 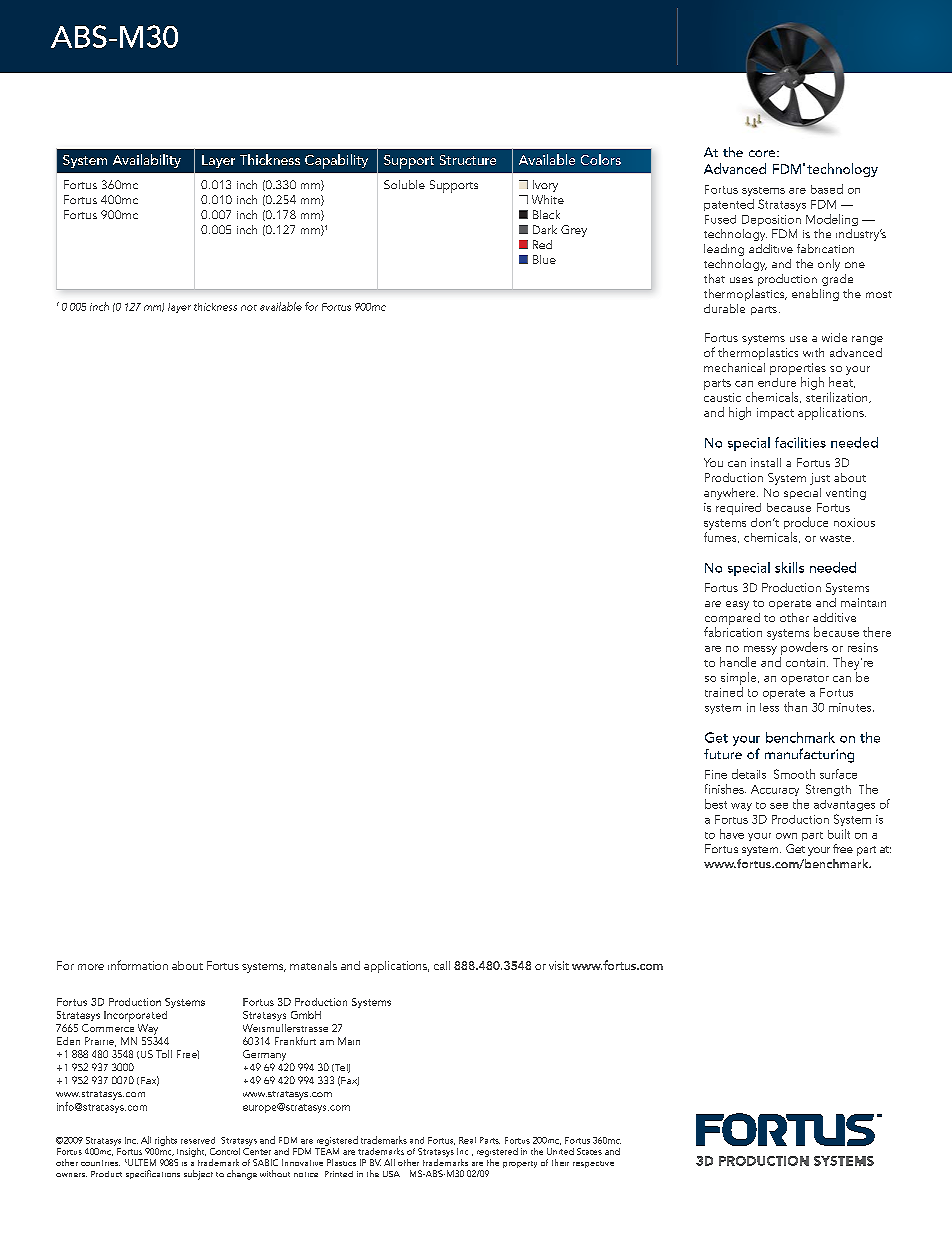 I want to click on Incorporated, so click(x=135, y=1016).
